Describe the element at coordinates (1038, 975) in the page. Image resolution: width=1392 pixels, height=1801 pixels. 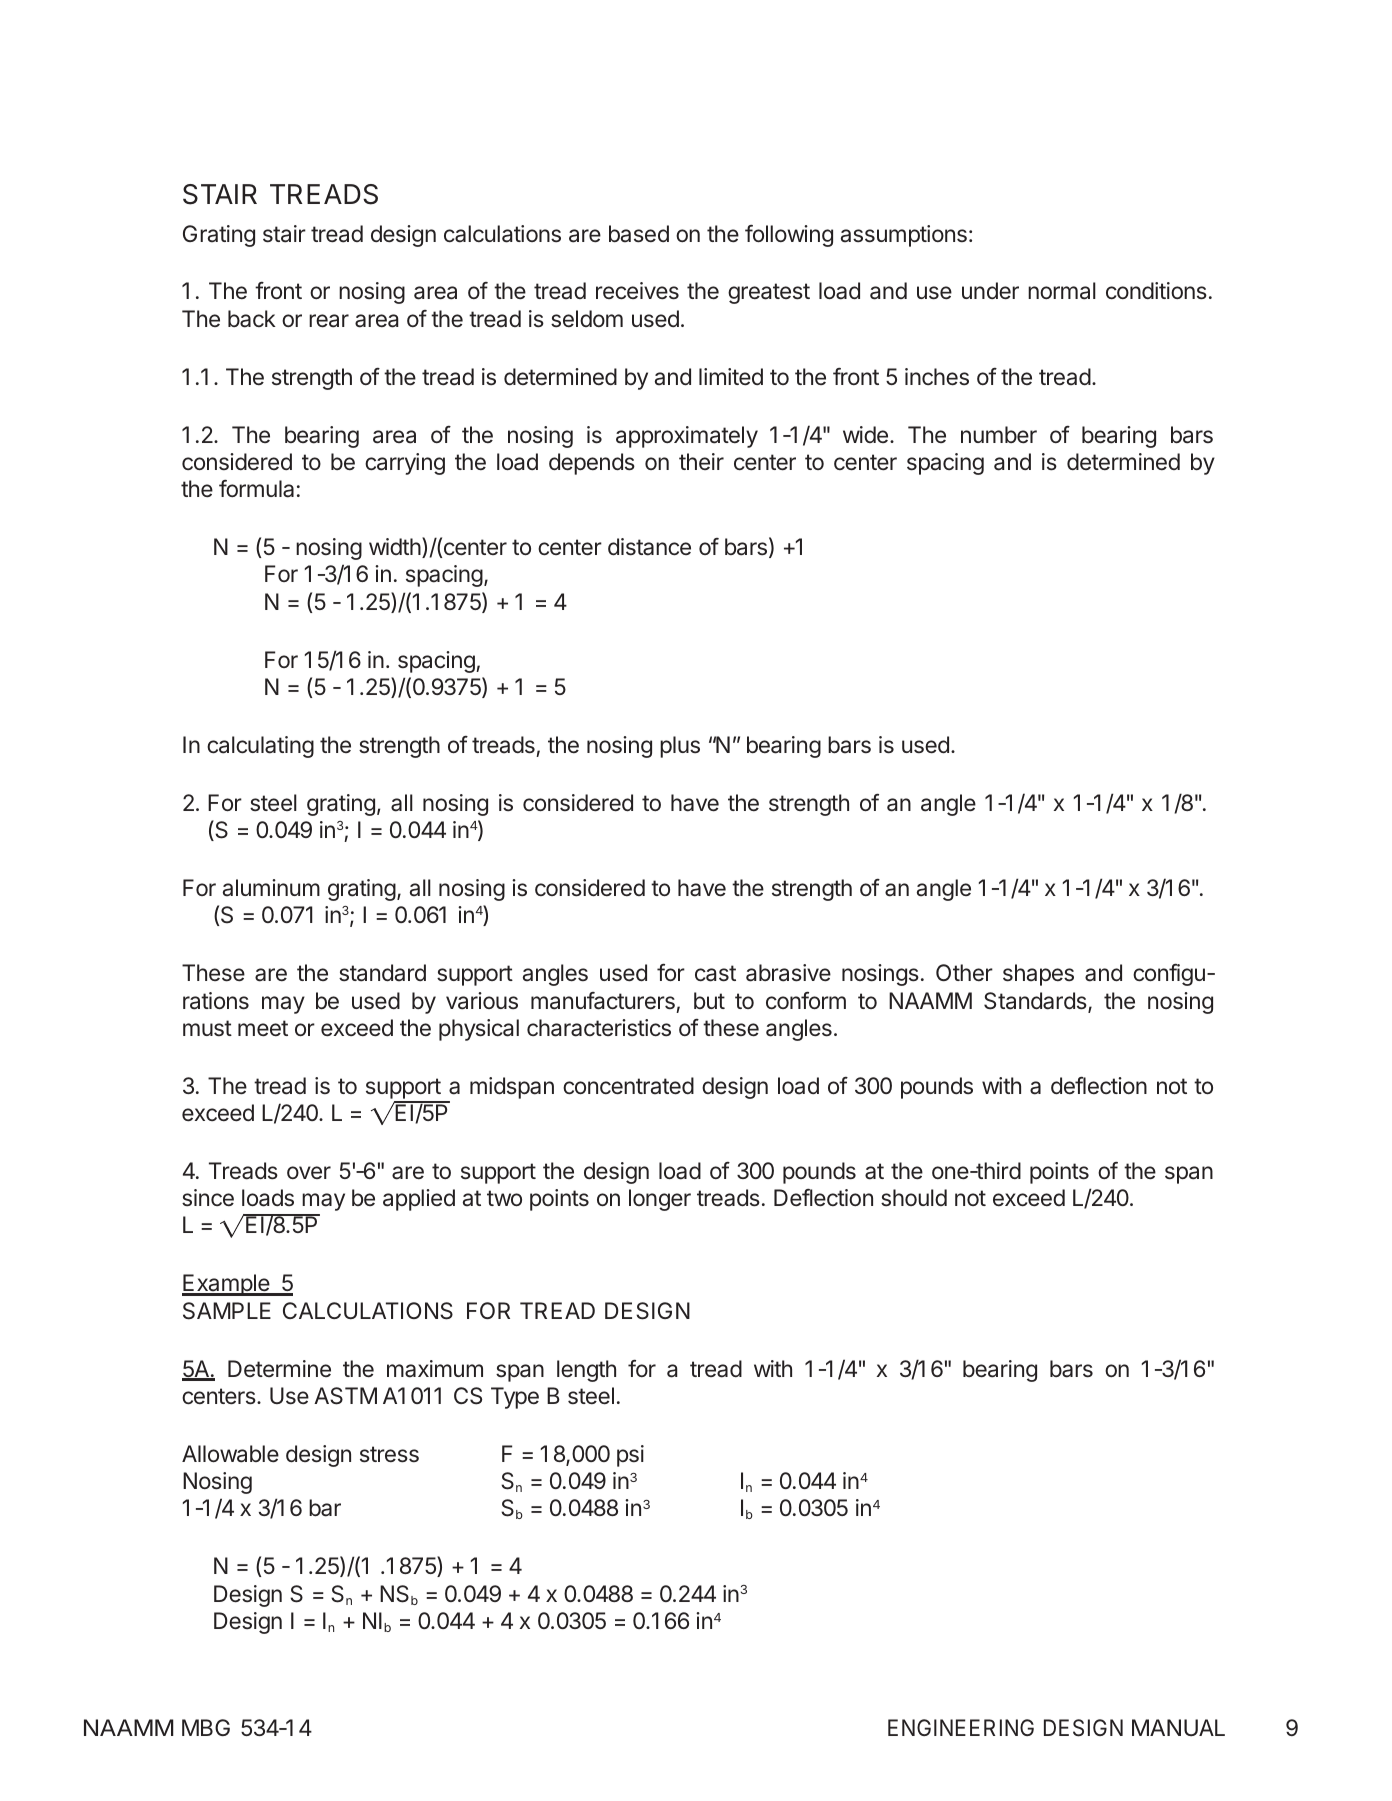
I see `shapes` at that location.
